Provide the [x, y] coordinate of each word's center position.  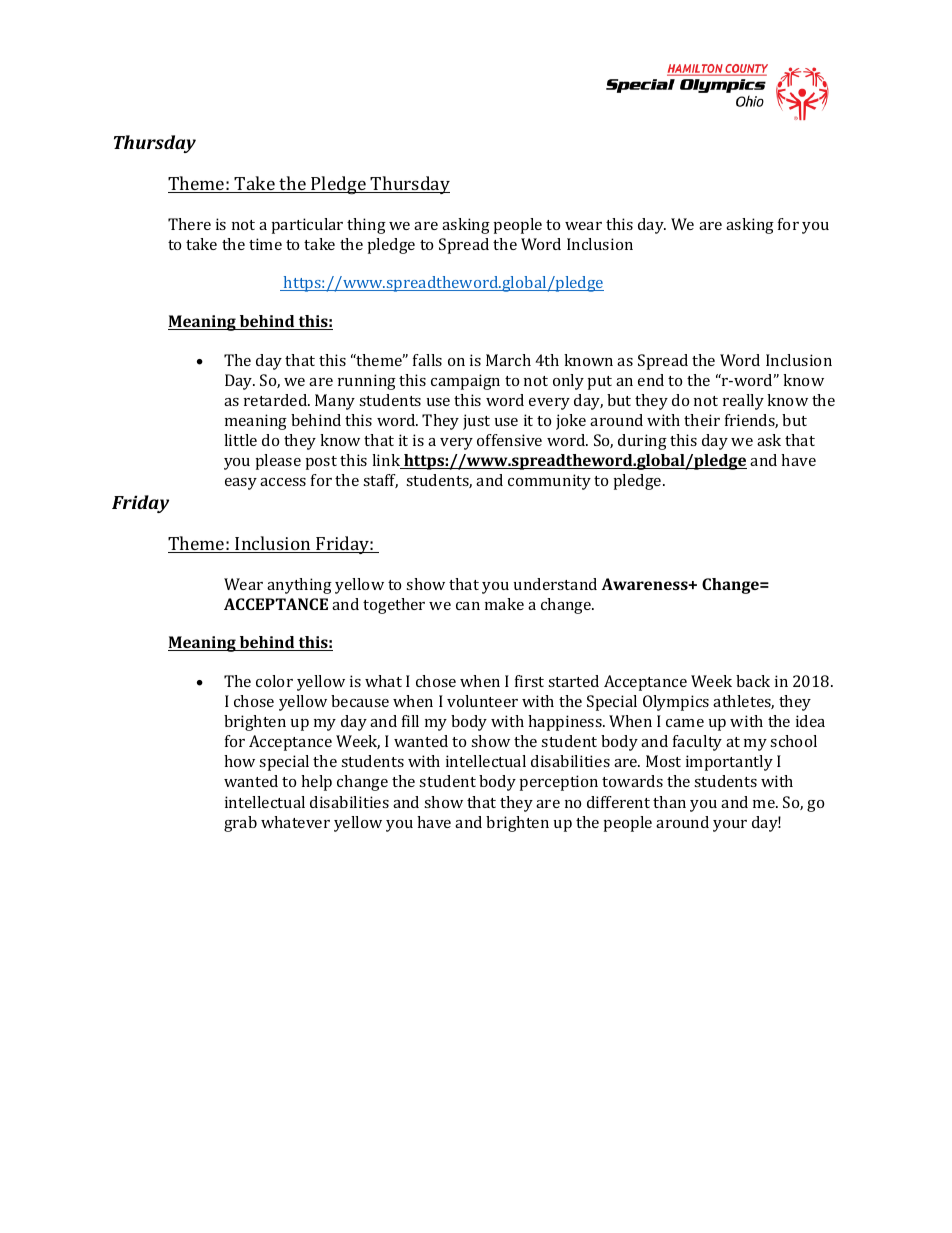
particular [307, 226]
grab [240, 824]
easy [241, 484]
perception [559, 783]
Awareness [646, 584]
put [600, 383]
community [549, 482]
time [265, 244]
